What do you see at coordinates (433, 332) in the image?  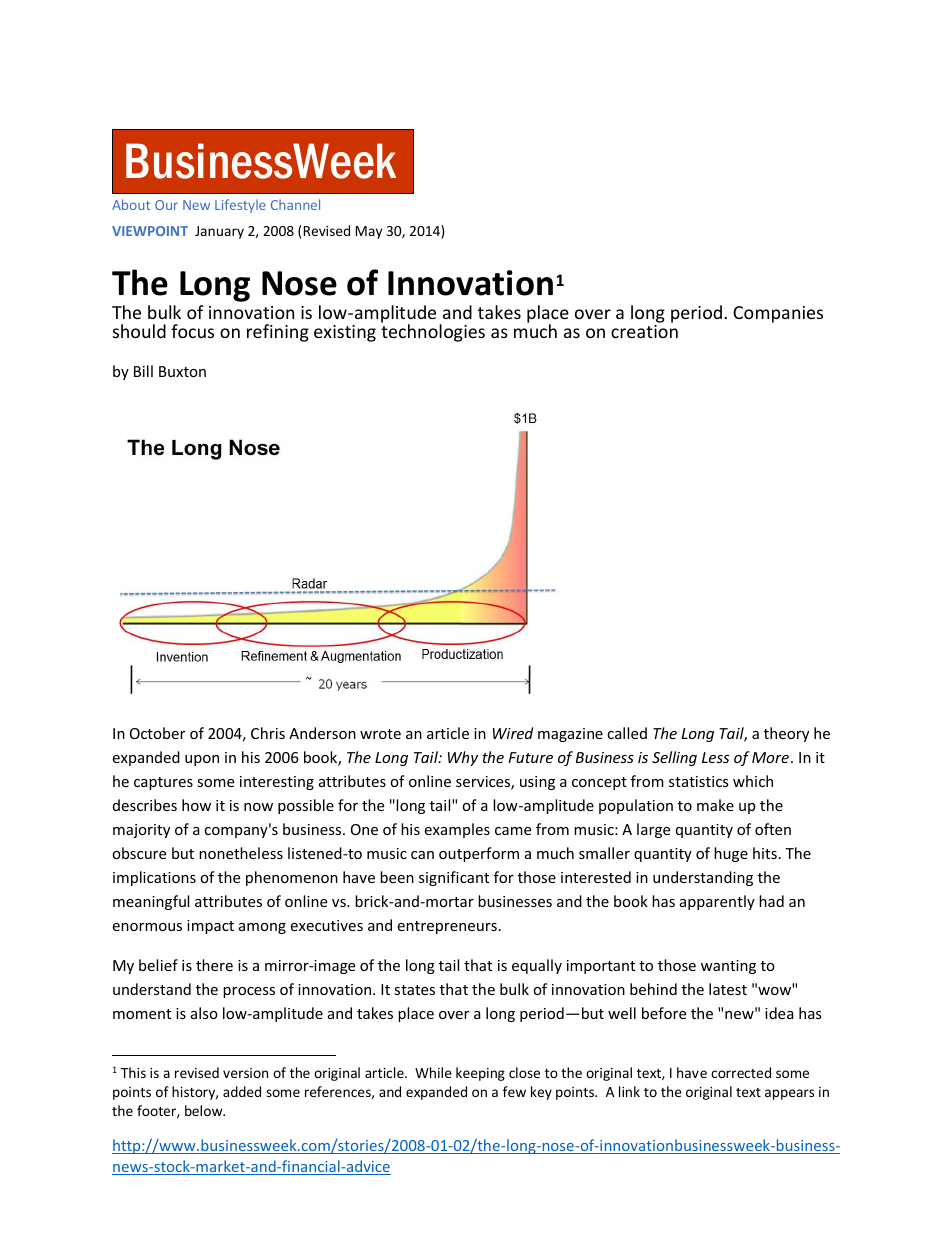 I see `technologies` at bounding box center [433, 332].
